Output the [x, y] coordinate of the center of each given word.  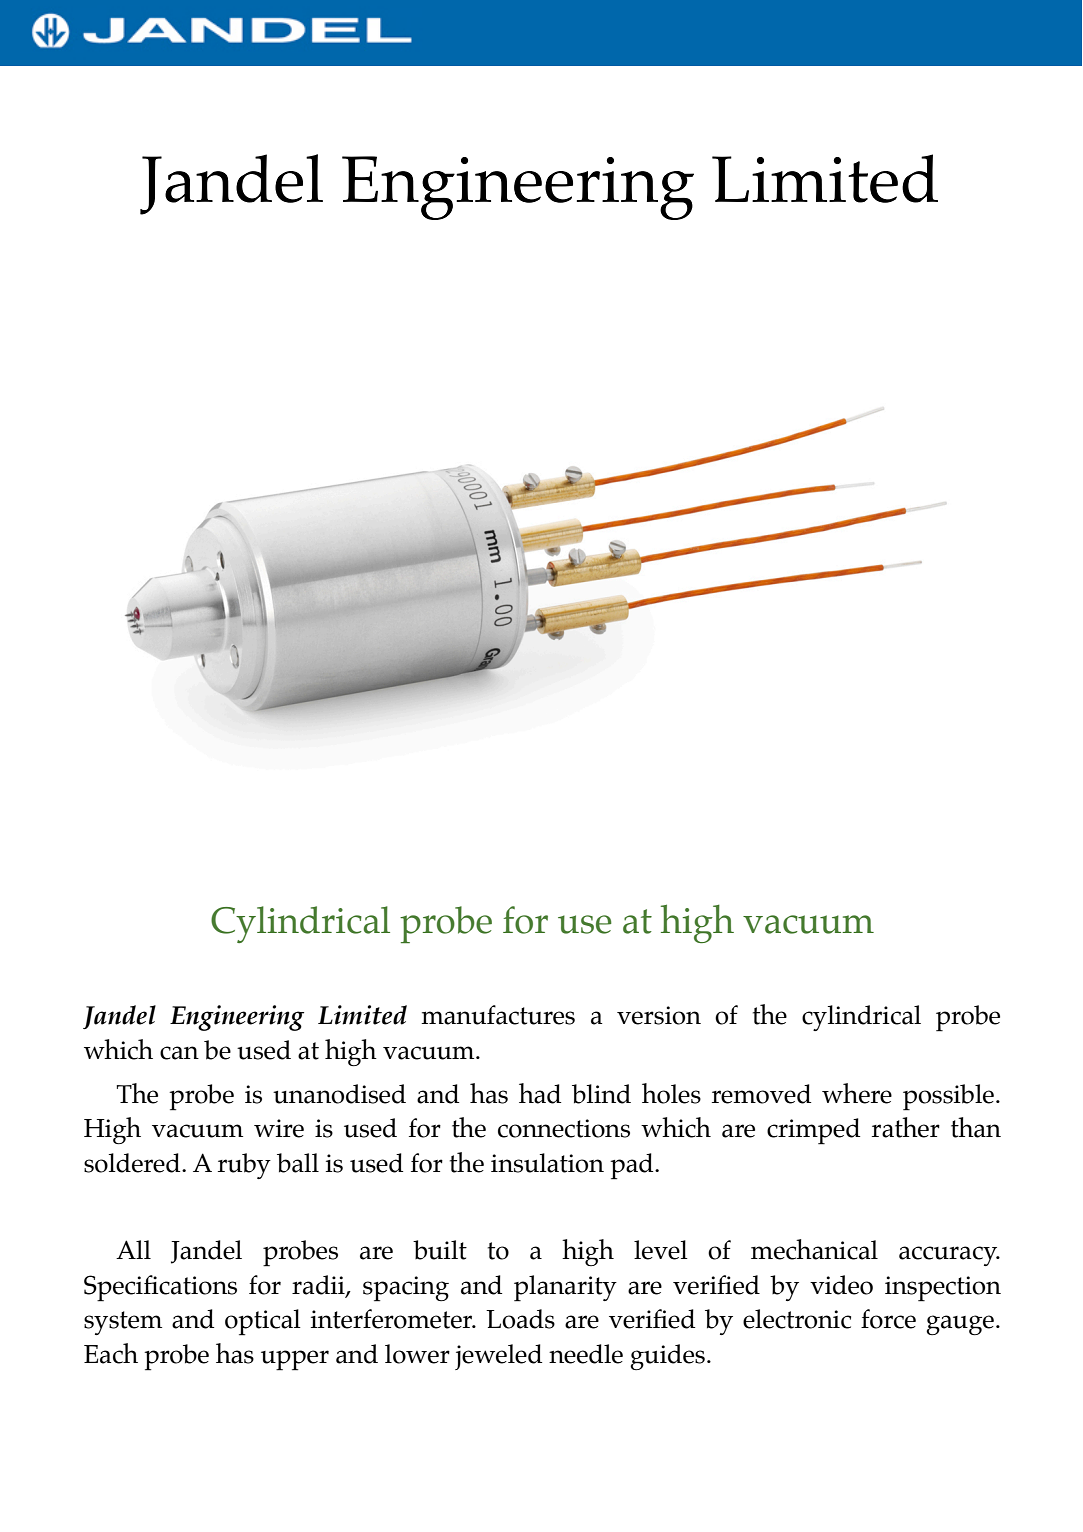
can [179, 1053]
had [540, 1093]
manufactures [498, 1015]
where [857, 1093]
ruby [244, 1166]
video [841, 1285]
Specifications [160, 1288]
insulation [547, 1163]
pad [633, 1166]
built [440, 1250]
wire [279, 1128]
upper [295, 1360]
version [659, 1015]
